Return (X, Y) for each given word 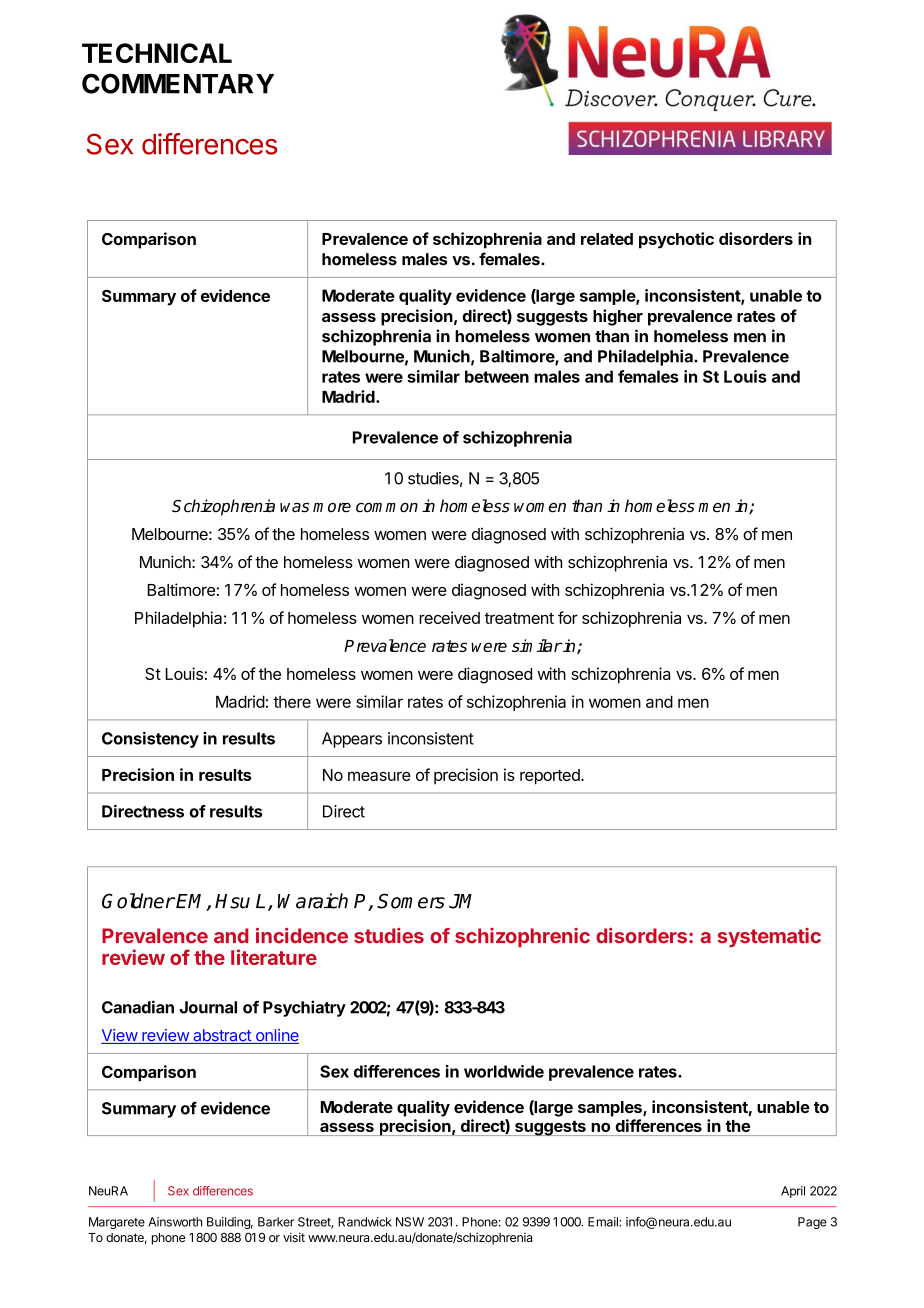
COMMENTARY (178, 83)
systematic (769, 937)
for (568, 617)
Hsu (232, 901)
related (607, 239)
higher (618, 317)
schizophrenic (522, 937)
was (294, 508)
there (292, 702)
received (449, 617)
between (497, 376)
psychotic (676, 240)
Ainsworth (175, 1222)
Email (604, 1222)
